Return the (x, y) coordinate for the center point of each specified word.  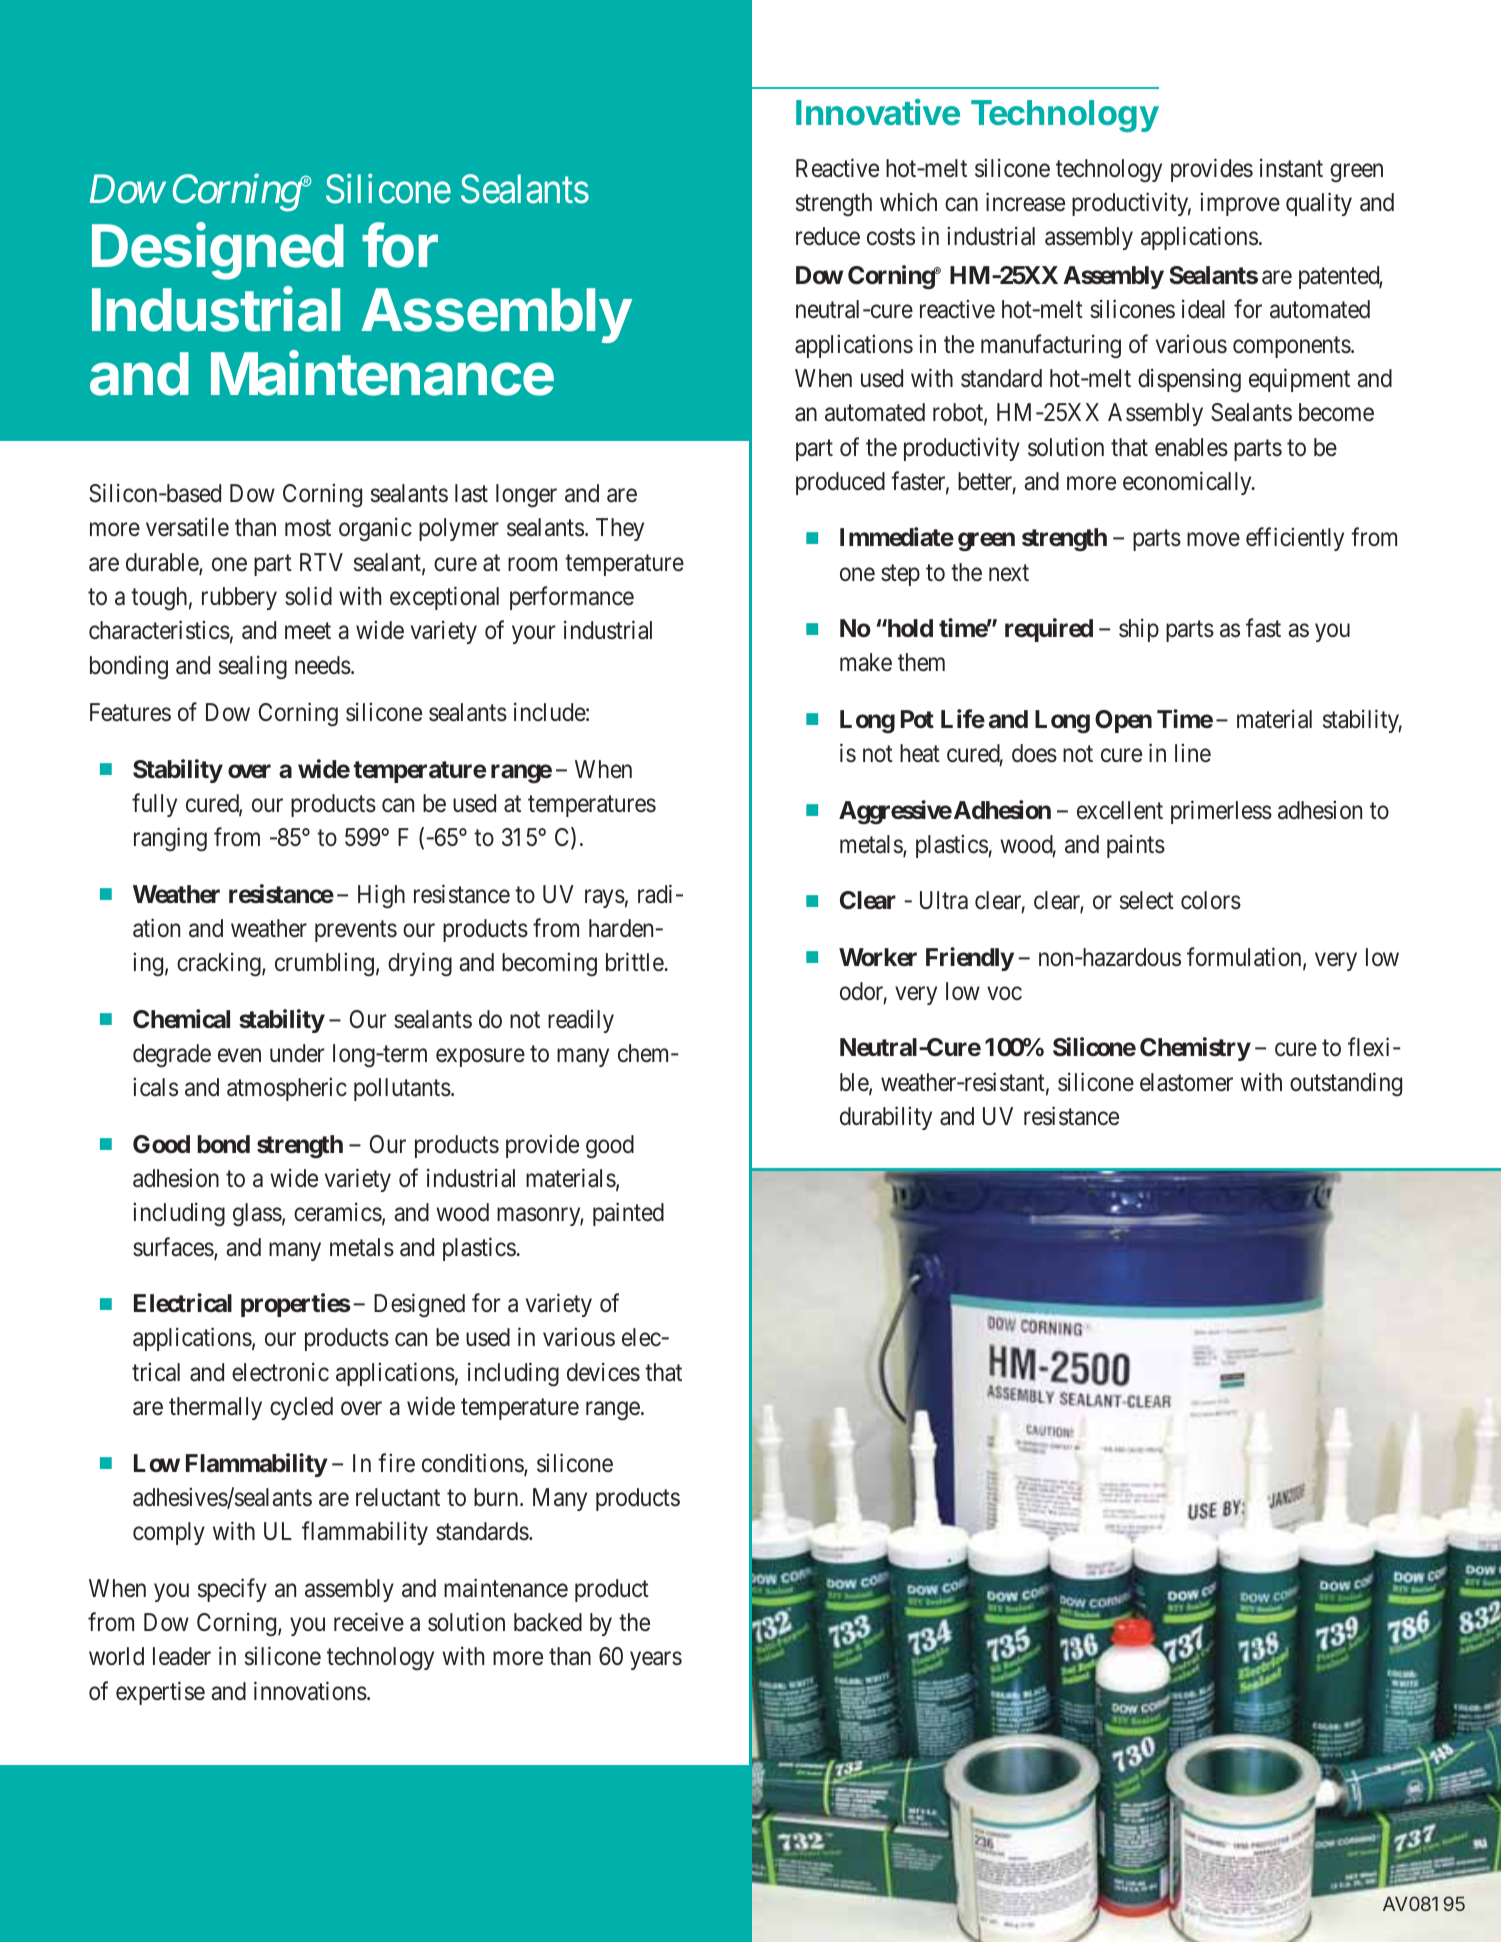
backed (548, 1622)
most (308, 528)
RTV (321, 562)
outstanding (1346, 1084)
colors (1211, 900)
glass (257, 1215)
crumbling (324, 965)
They (620, 529)
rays (605, 898)
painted (628, 1214)
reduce (828, 236)
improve (1240, 204)
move (1213, 540)
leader (182, 1656)
